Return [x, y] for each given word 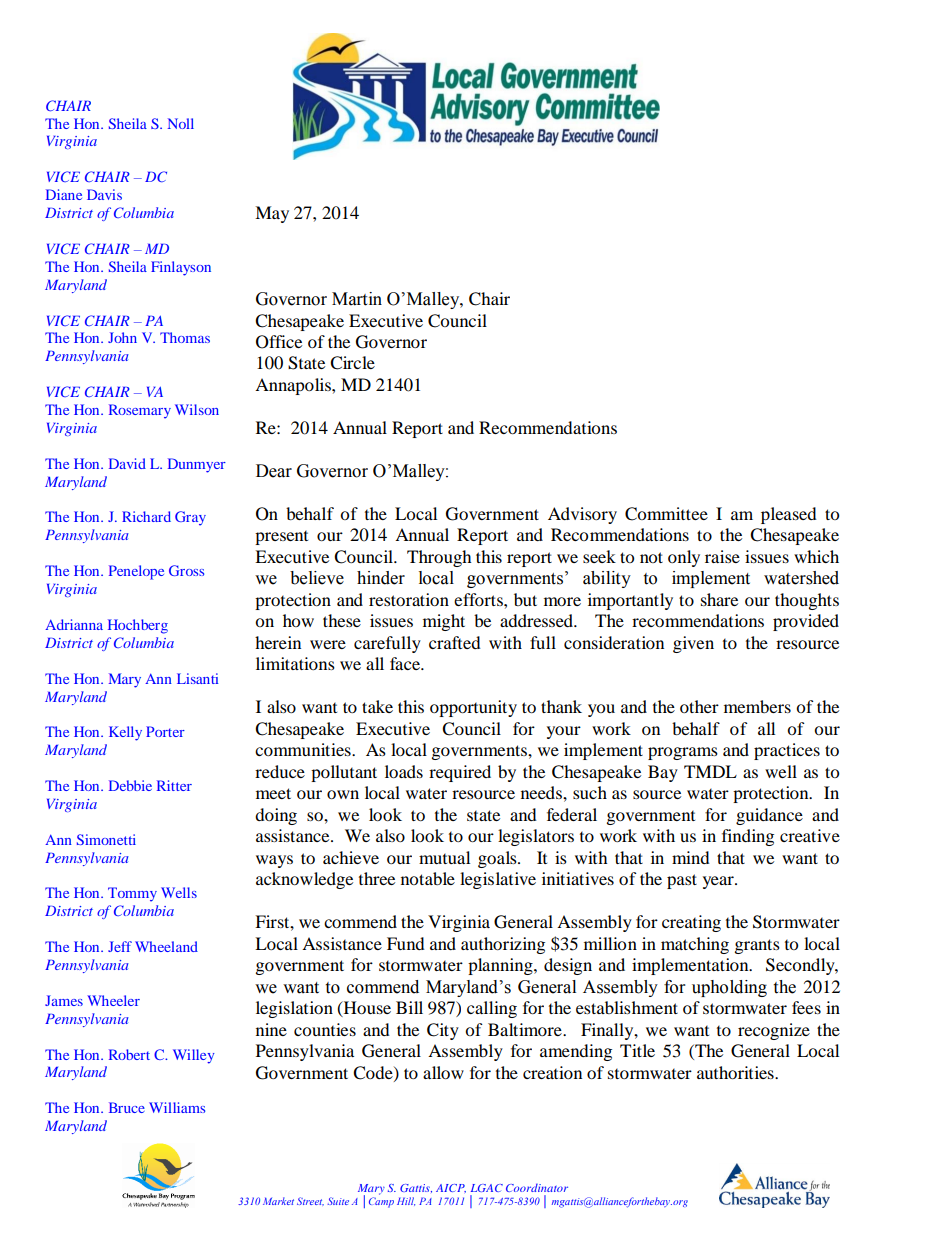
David [127, 463]
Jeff [120, 946]
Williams [177, 1107]
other [699, 706]
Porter [165, 731]
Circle [352, 363]
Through [439, 558]
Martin [357, 299]
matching [695, 945]
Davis [104, 194]
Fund [406, 943]
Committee [666, 514]
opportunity [473, 708]
